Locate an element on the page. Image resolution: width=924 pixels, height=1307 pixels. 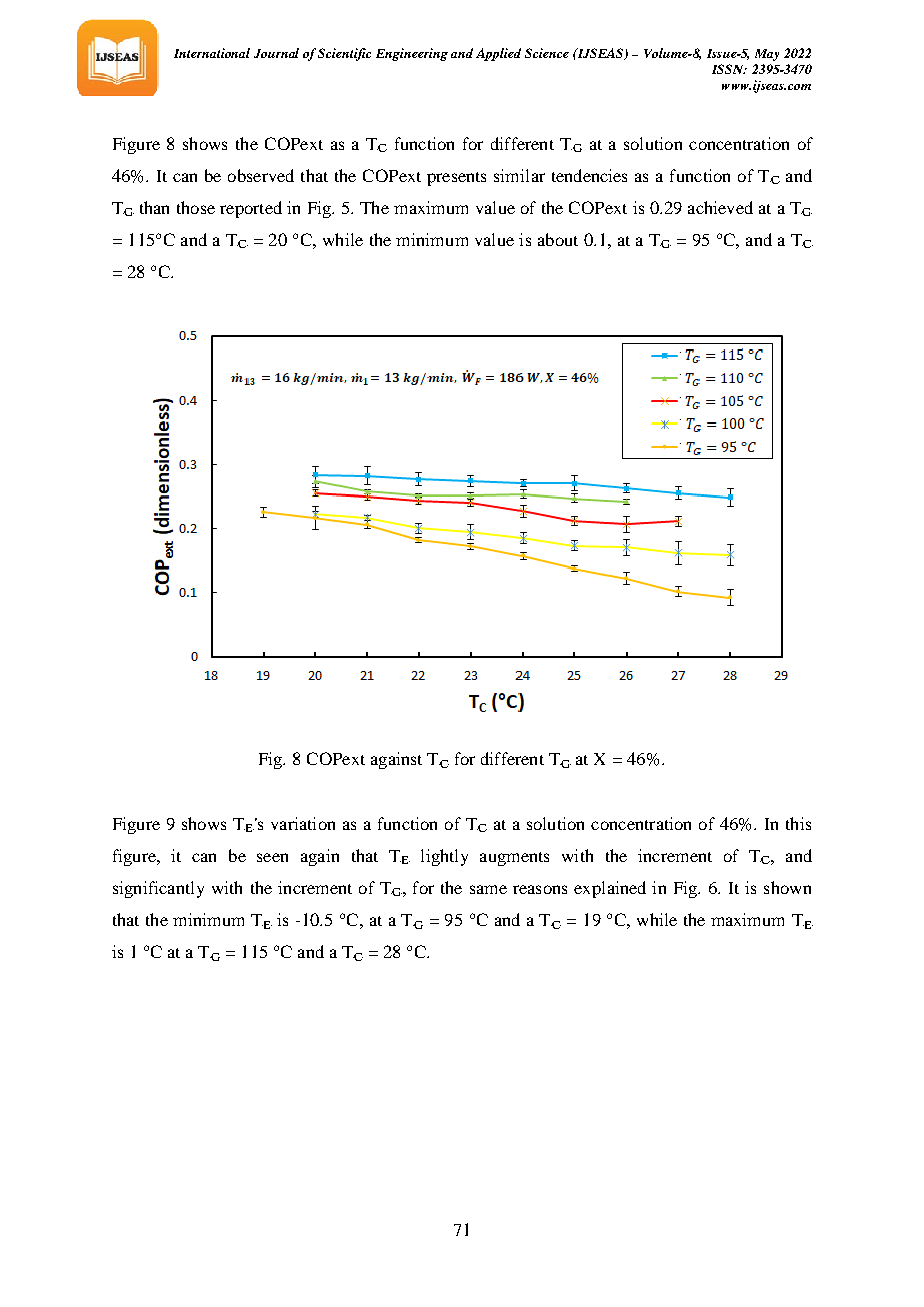
achieved is located at coordinates (720, 207).
